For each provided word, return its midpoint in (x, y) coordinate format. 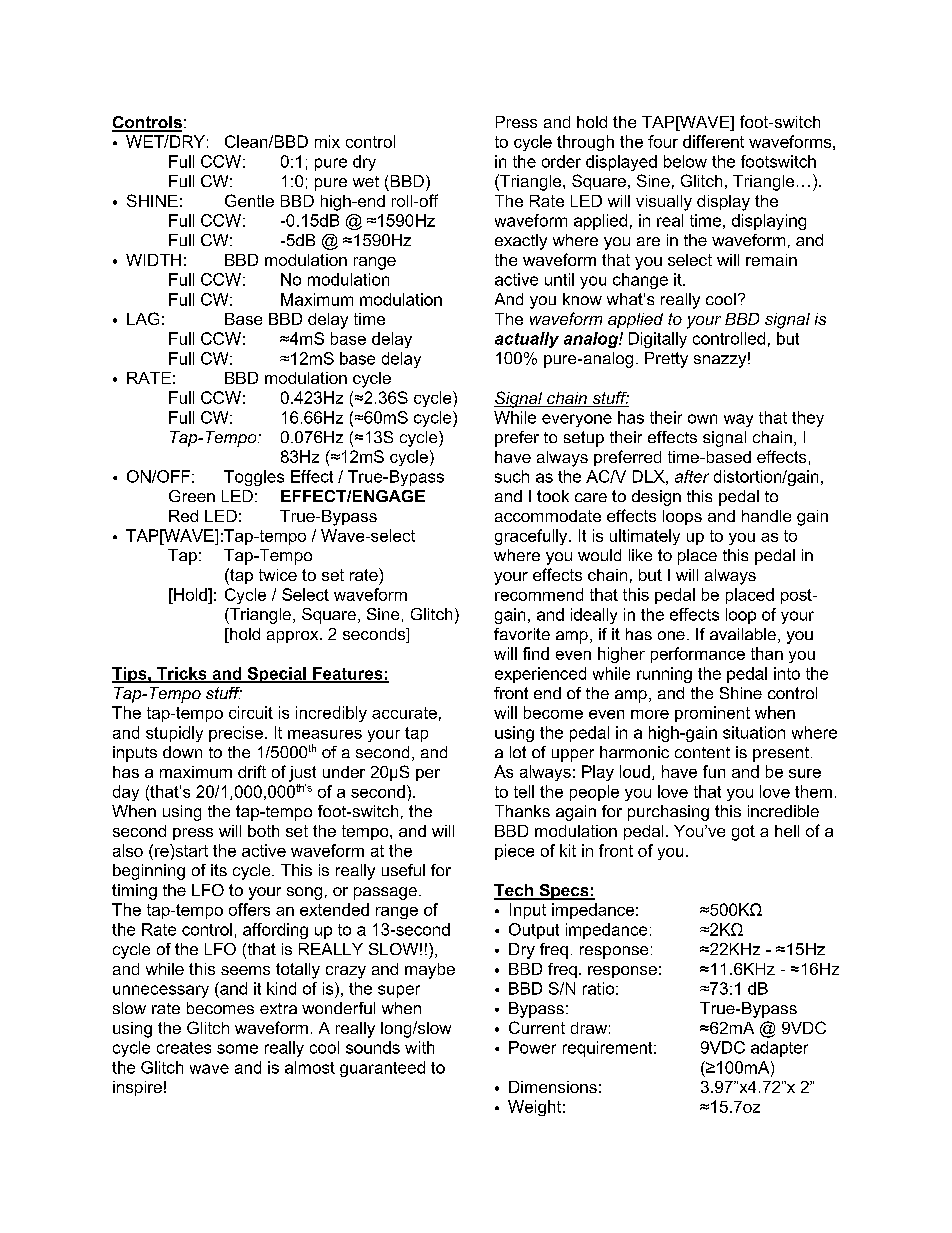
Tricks (182, 674)
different (713, 141)
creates (184, 1048)
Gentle (249, 200)
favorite (522, 634)
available (743, 634)
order (561, 161)
